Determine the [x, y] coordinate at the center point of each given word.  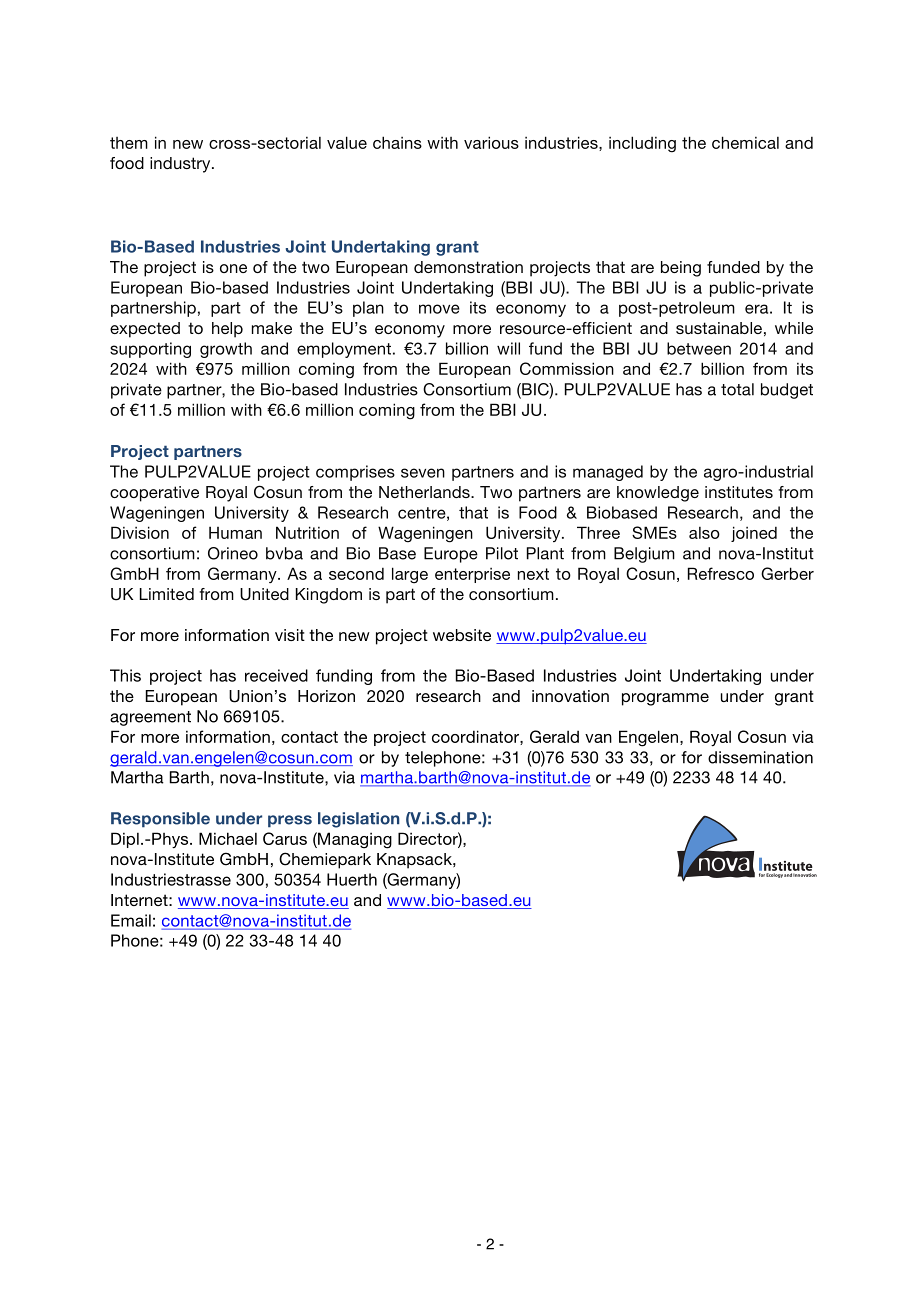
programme [665, 699]
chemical [745, 142]
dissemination [760, 757]
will [508, 348]
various [491, 142]
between [699, 348]
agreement [150, 718]
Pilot [502, 553]
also [704, 533]
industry [181, 165]
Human [235, 532]
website [462, 635]
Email [131, 920]
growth [226, 350]
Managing [354, 840]
